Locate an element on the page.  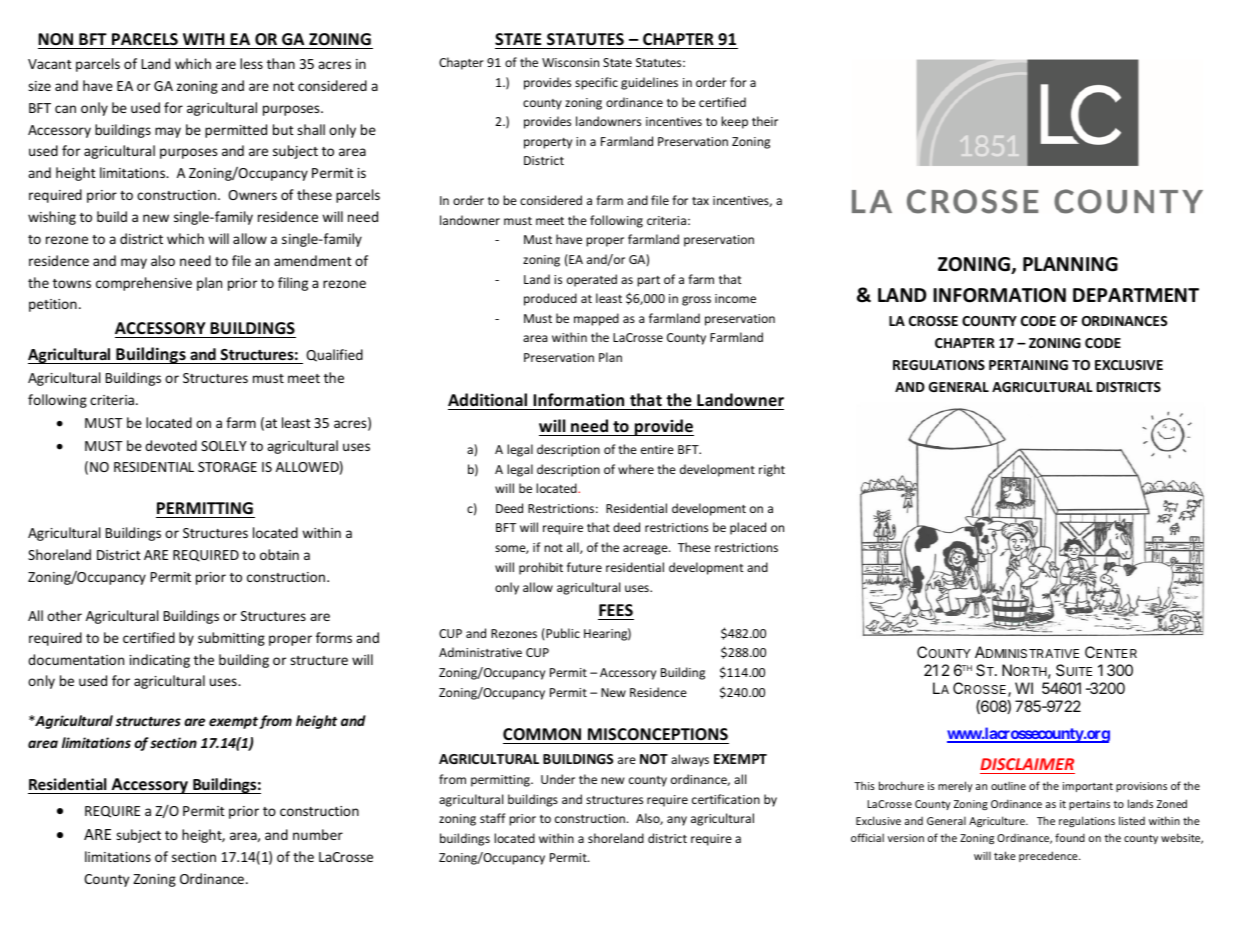
number is located at coordinates (318, 834).
